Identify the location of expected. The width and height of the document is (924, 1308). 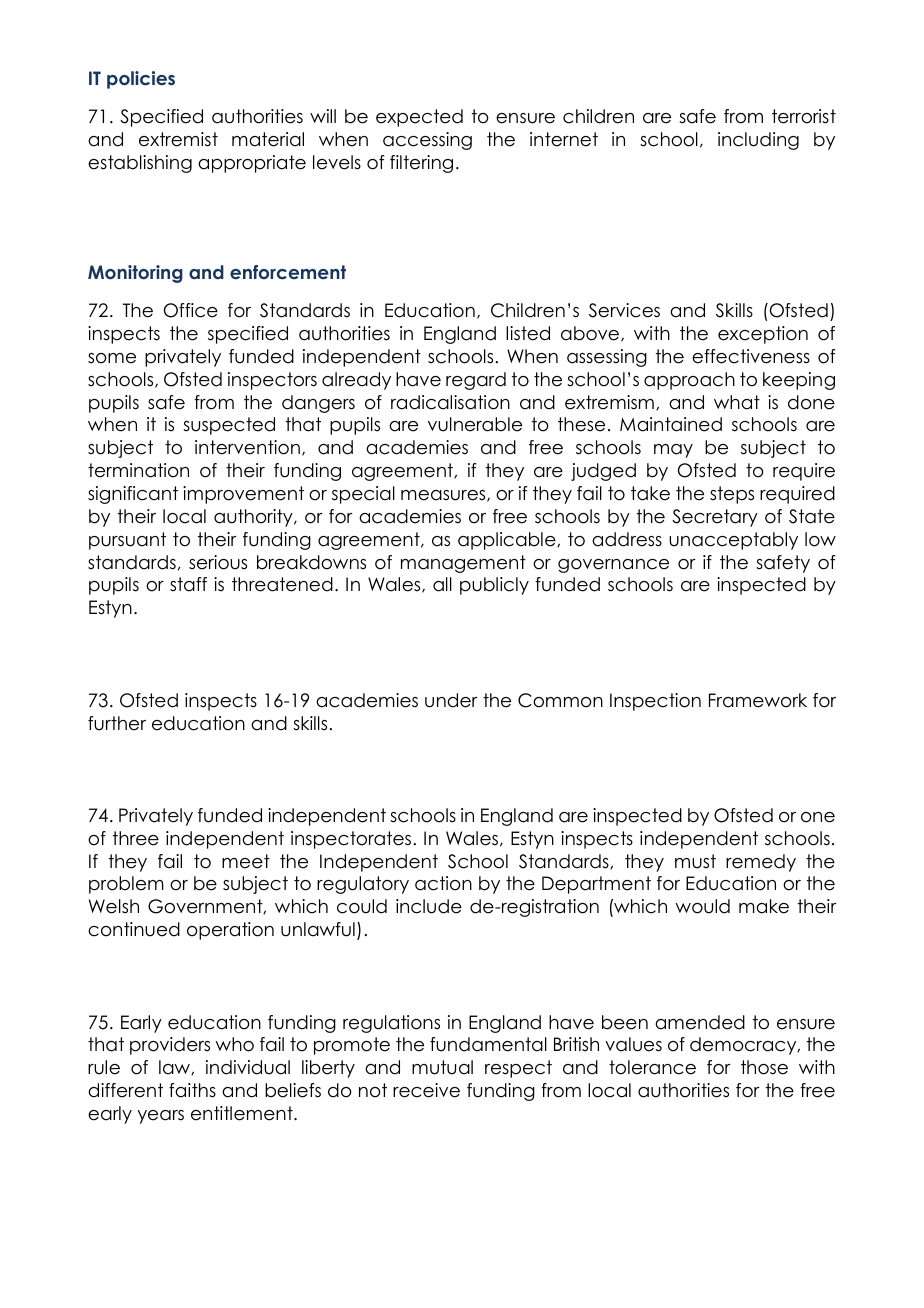
(419, 118).
